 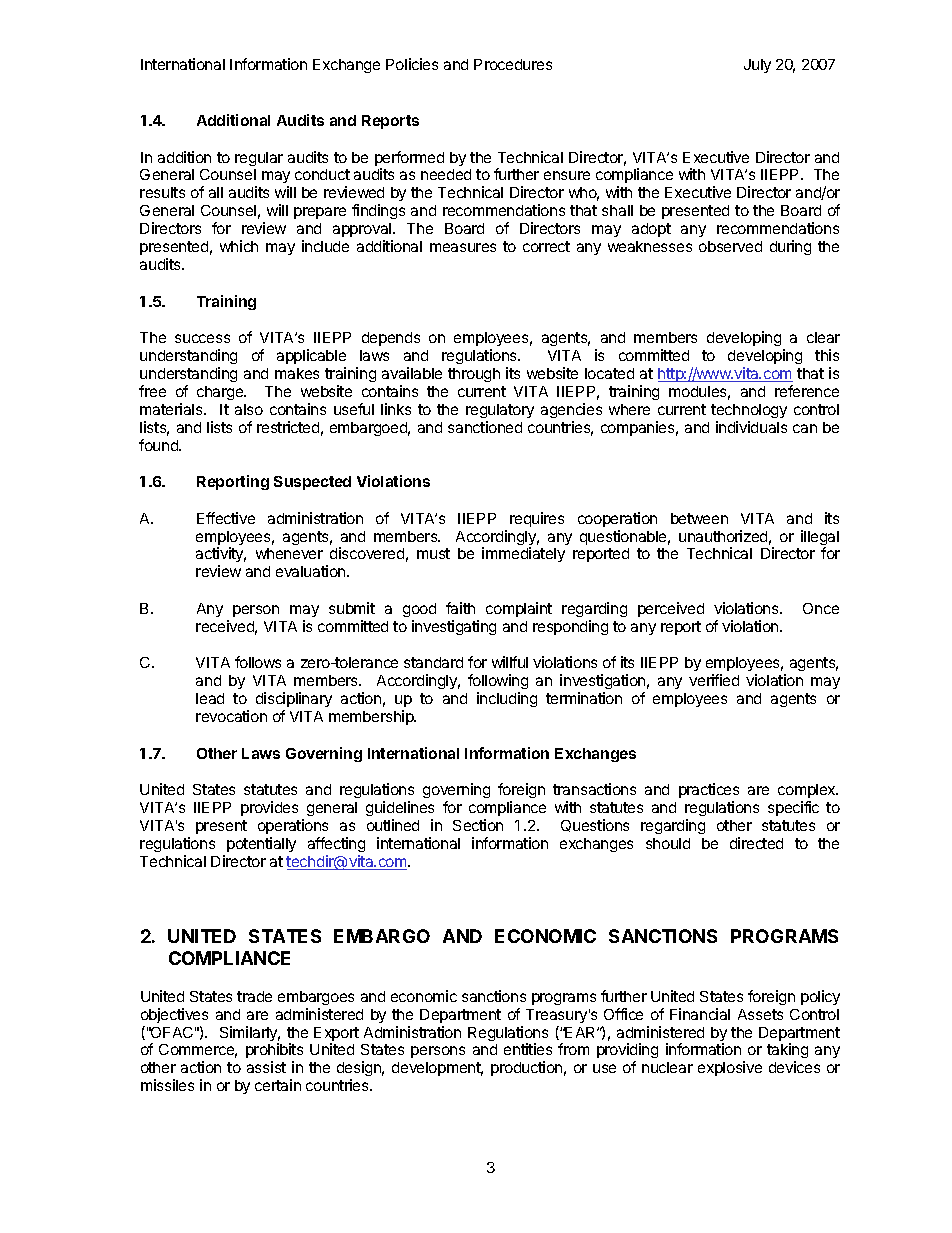 What do you see at coordinates (714, 680) in the page?
I see `verified` at bounding box center [714, 680].
